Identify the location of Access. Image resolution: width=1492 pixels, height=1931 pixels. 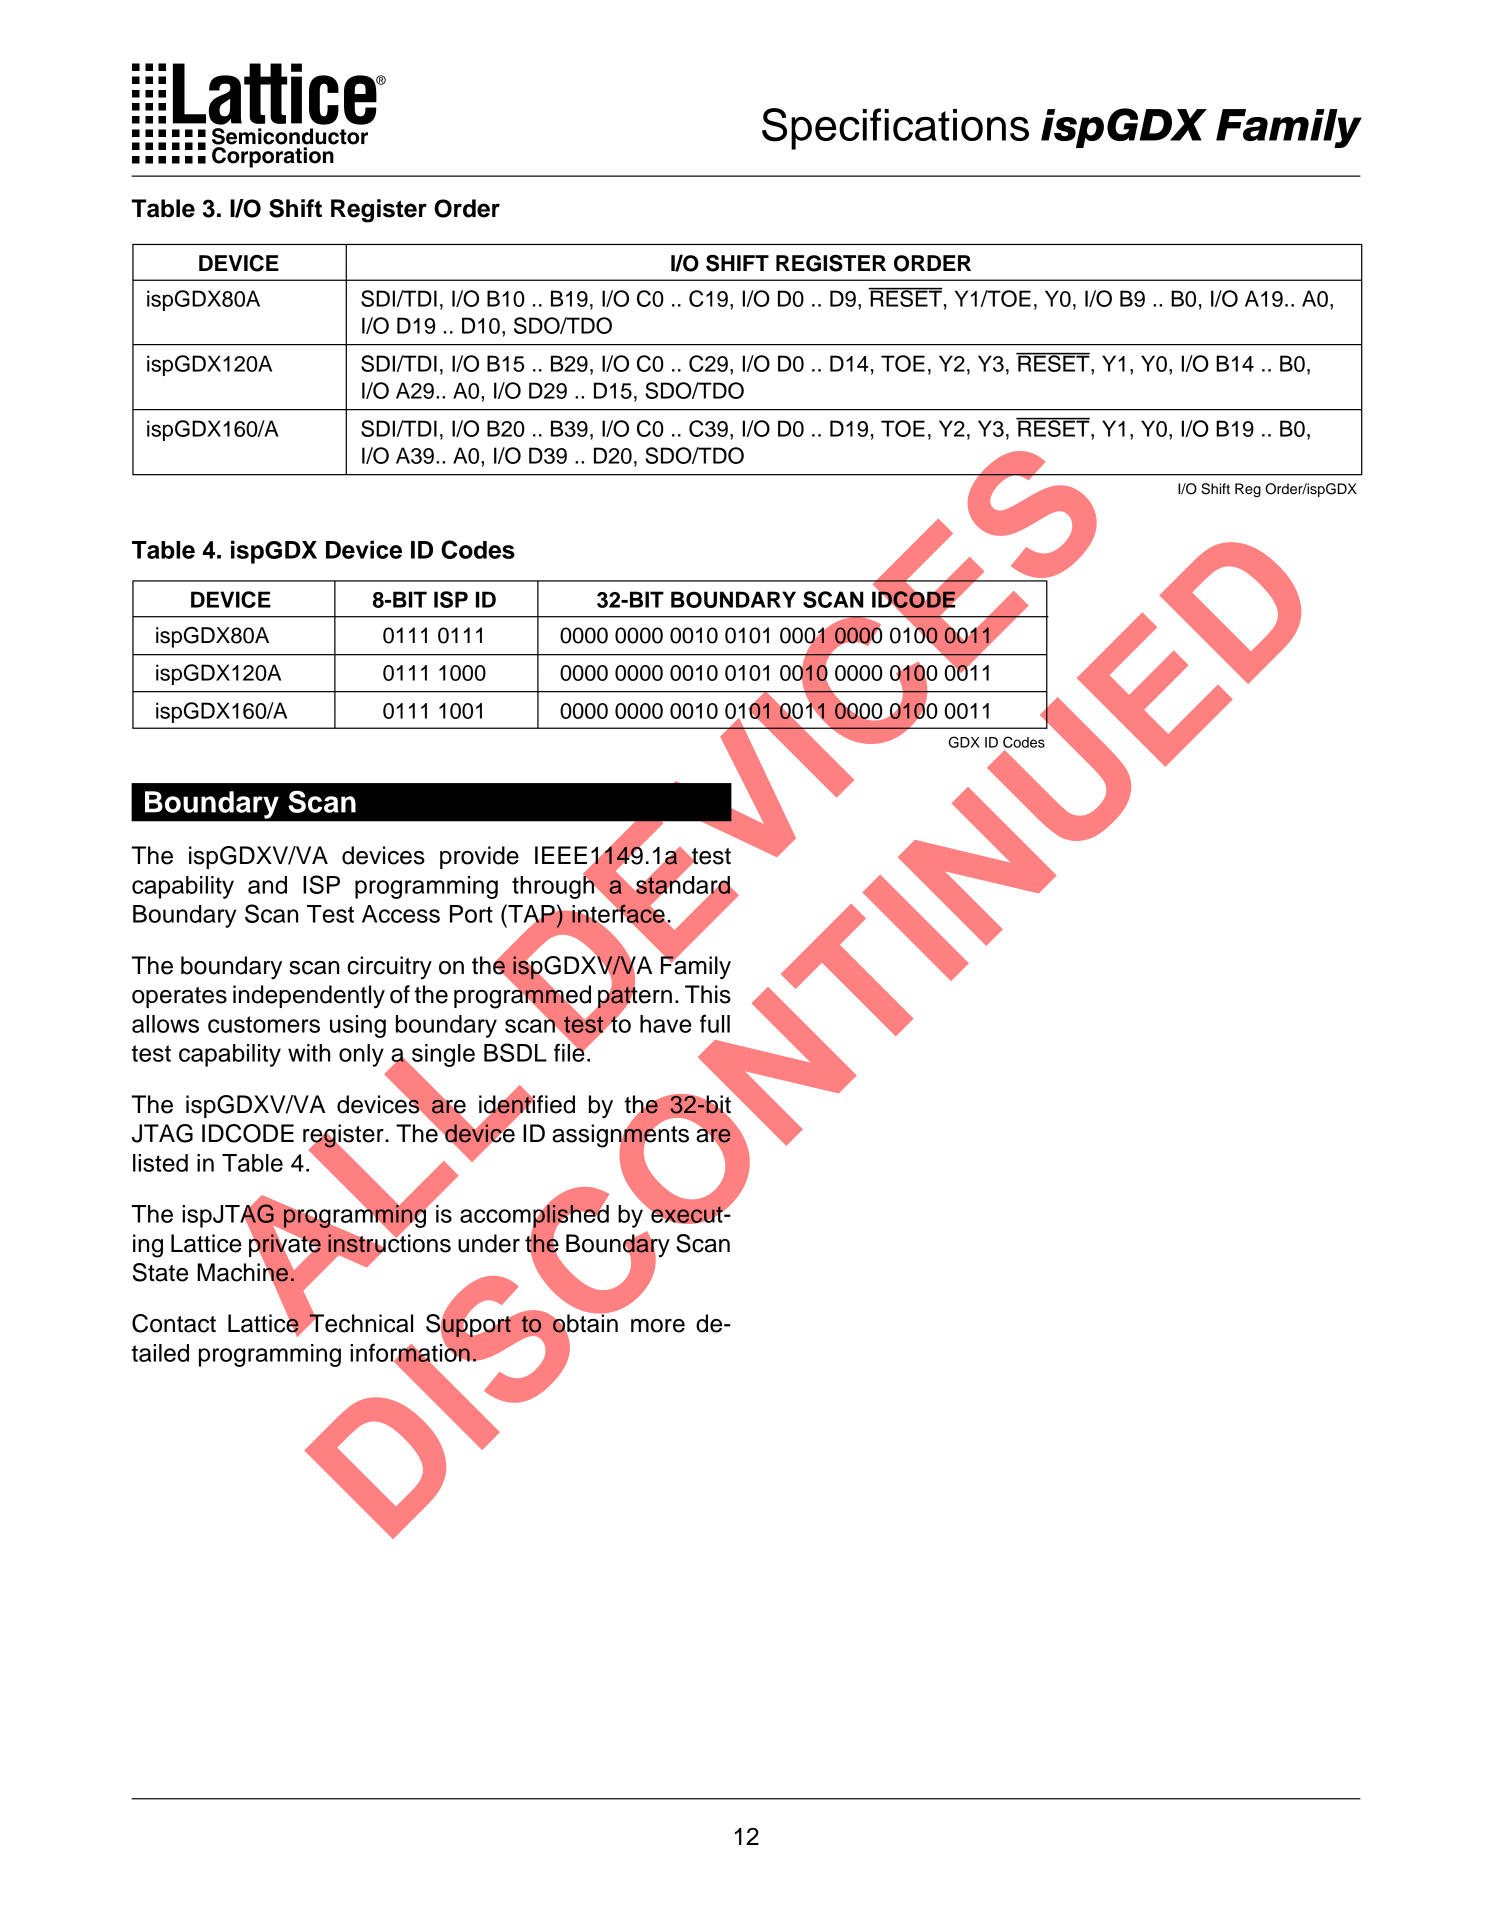
(401, 914).
